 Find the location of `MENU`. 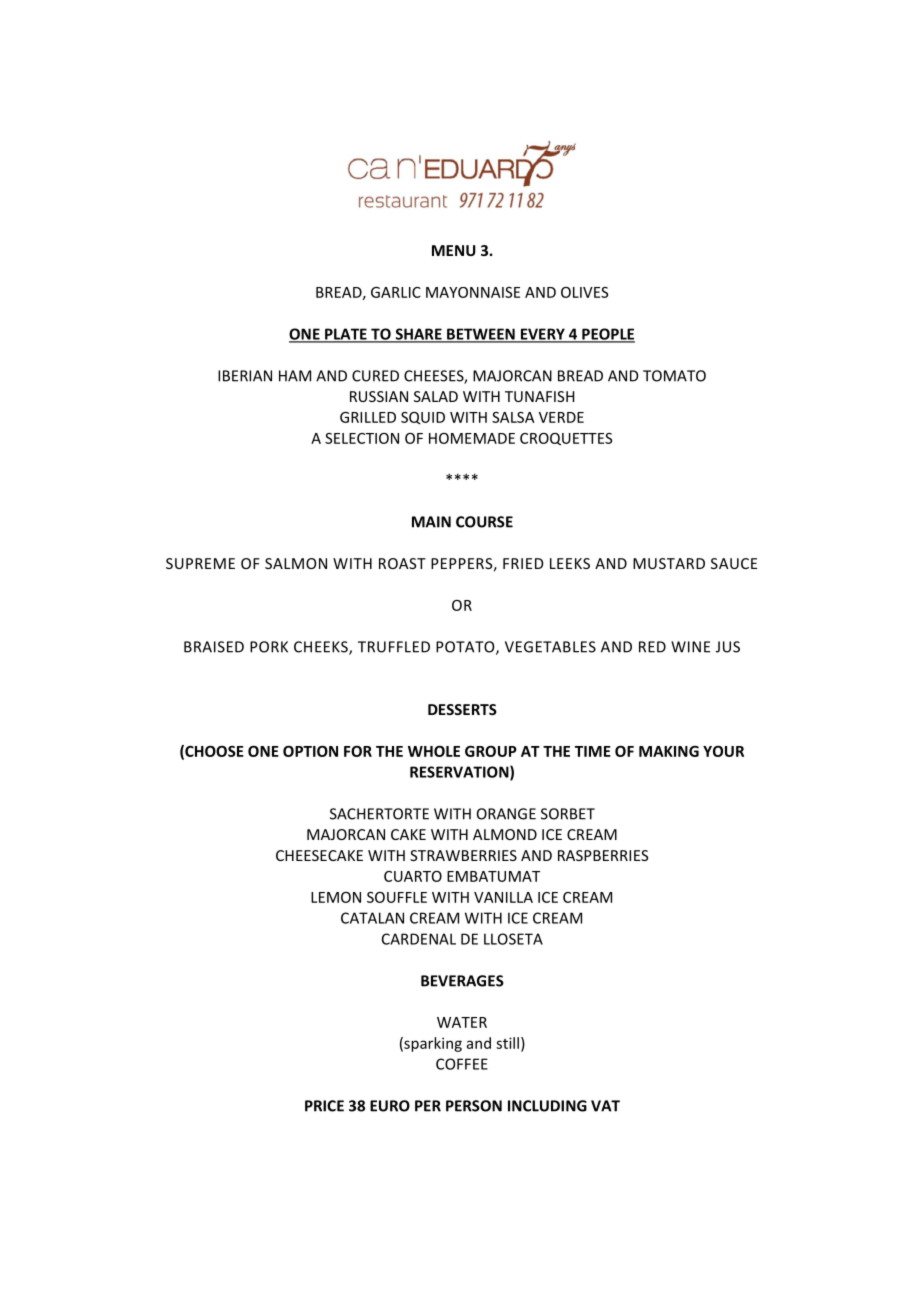

MENU is located at coordinates (454, 250).
